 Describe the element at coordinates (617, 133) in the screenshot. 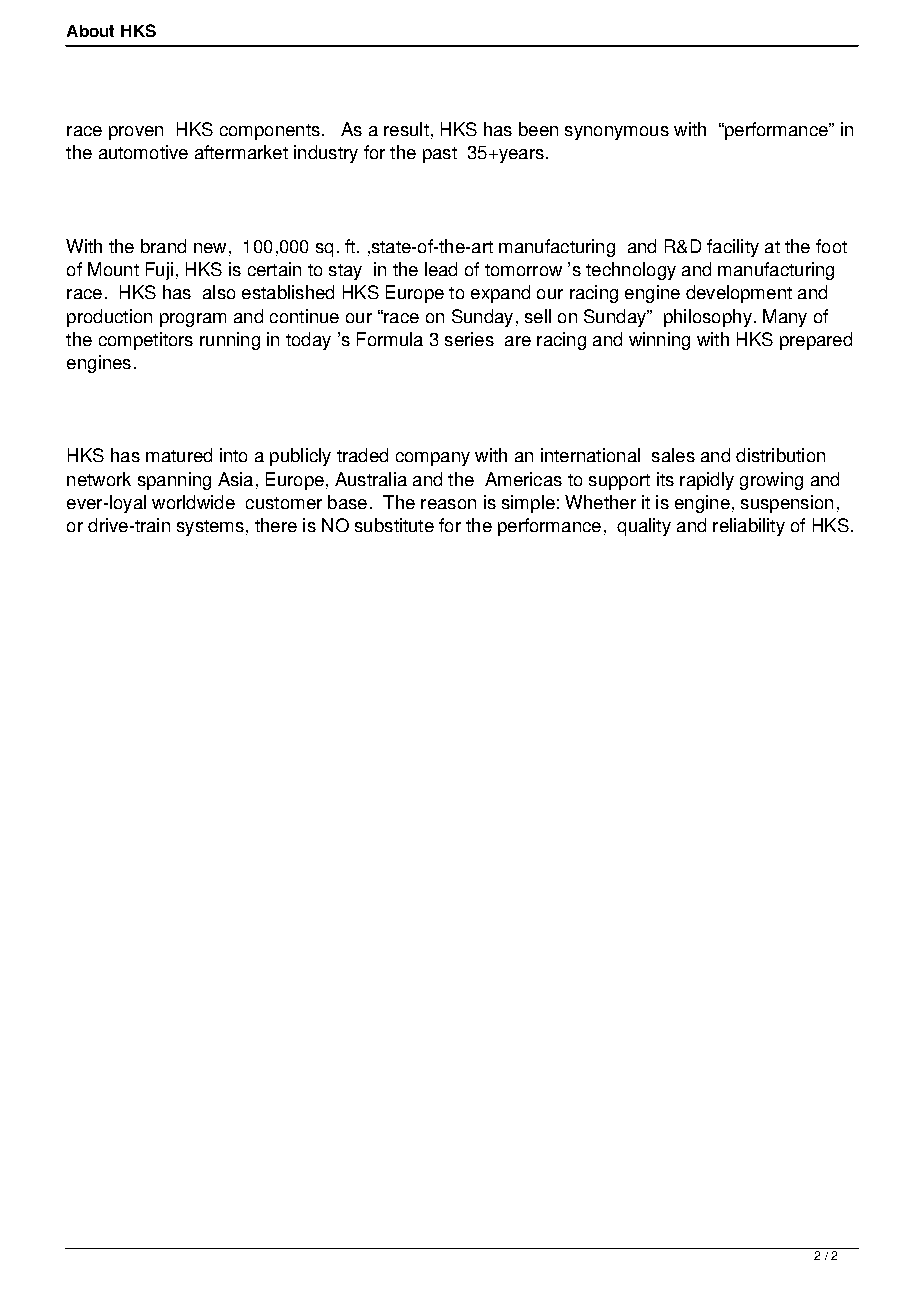

I see `synonymous` at that location.
